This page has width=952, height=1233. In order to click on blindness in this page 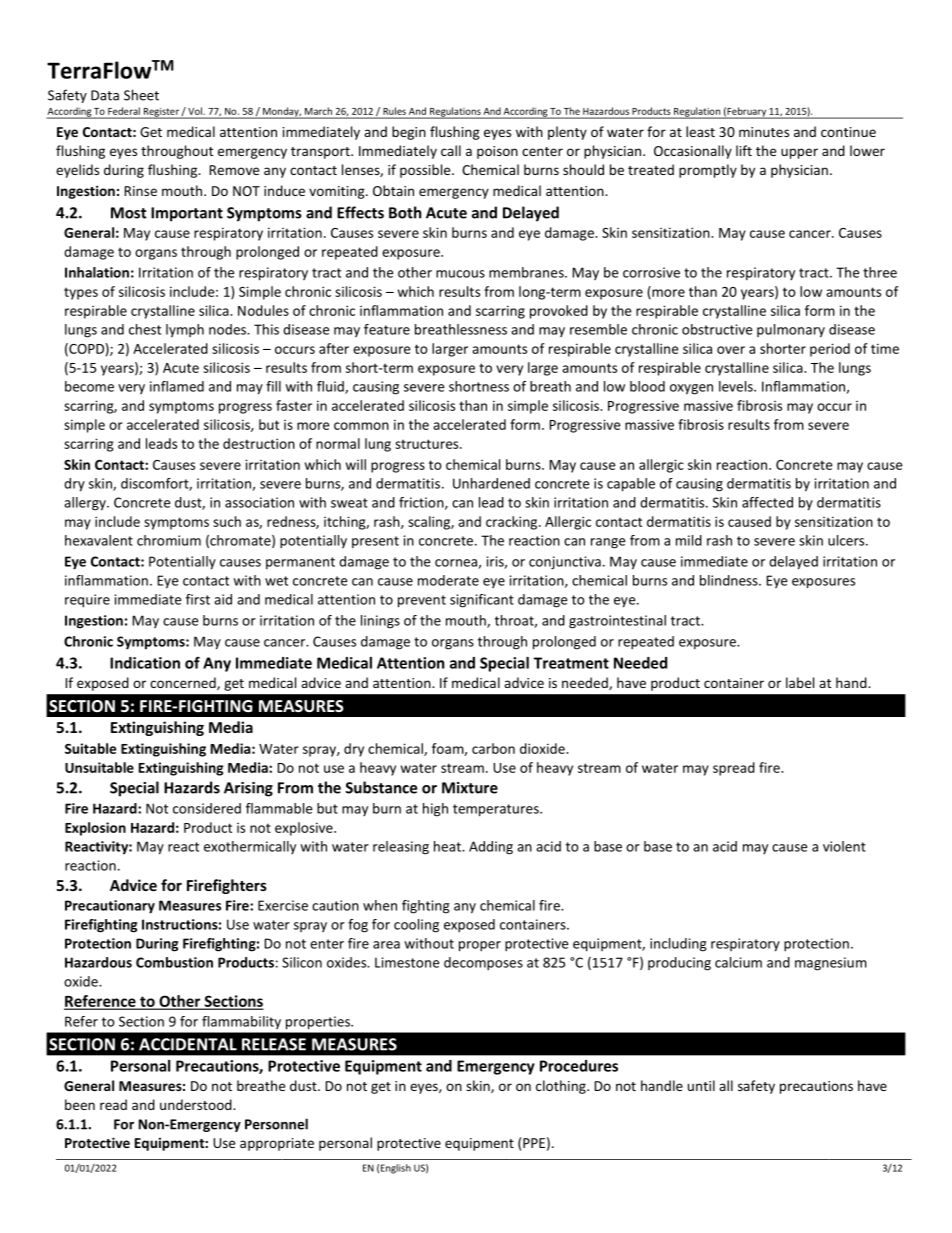, I will do `click(730, 580)`.
